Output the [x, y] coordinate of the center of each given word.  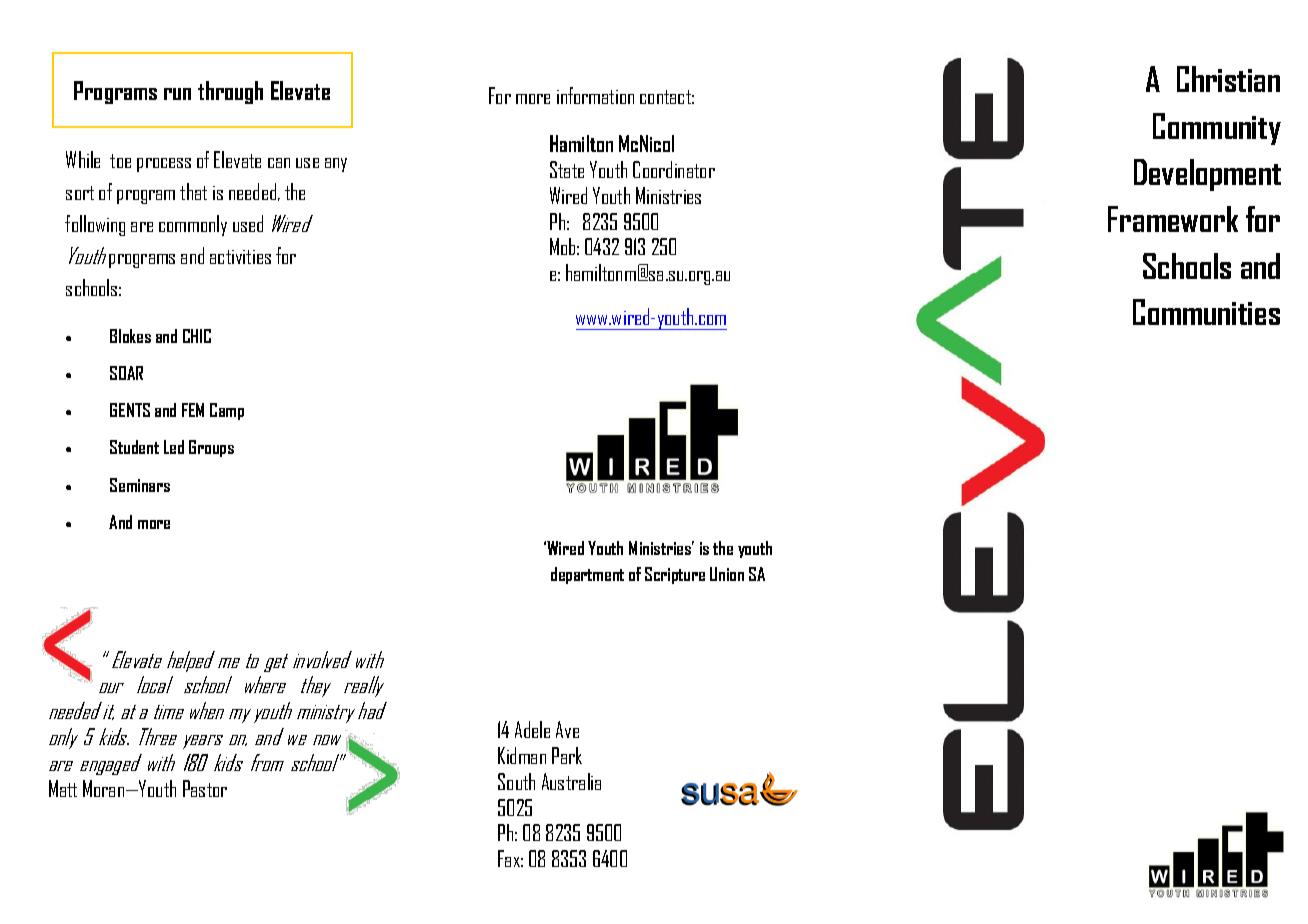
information [595, 95]
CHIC [197, 336]
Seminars [140, 485]
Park [567, 755]
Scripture [675, 575]
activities [240, 257]
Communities [1206, 312]
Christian [1228, 79]
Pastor [205, 788]
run [177, 94]
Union [727, 574]
